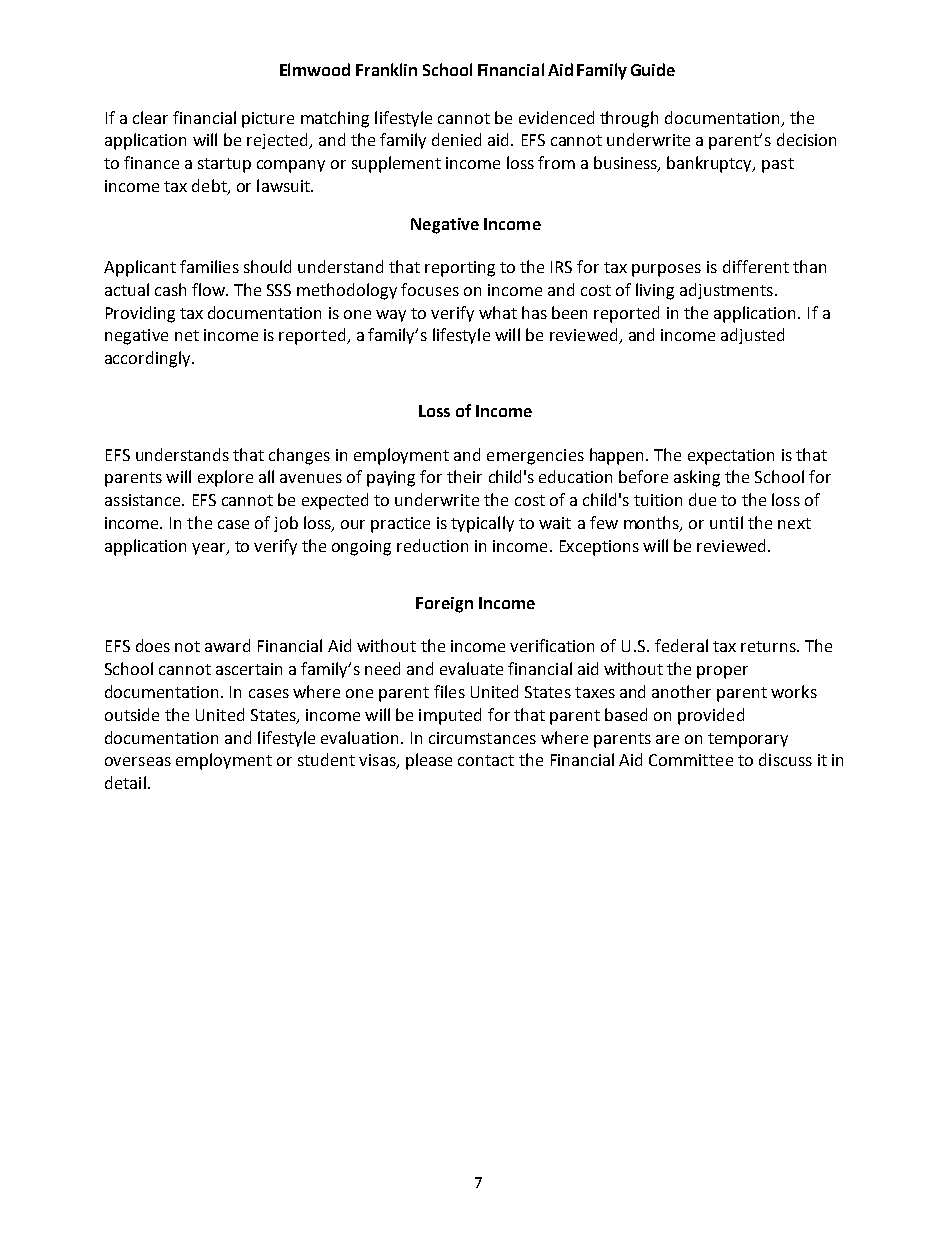 The image size is (952, 1233). I want to click on their, so click(464, 476).
